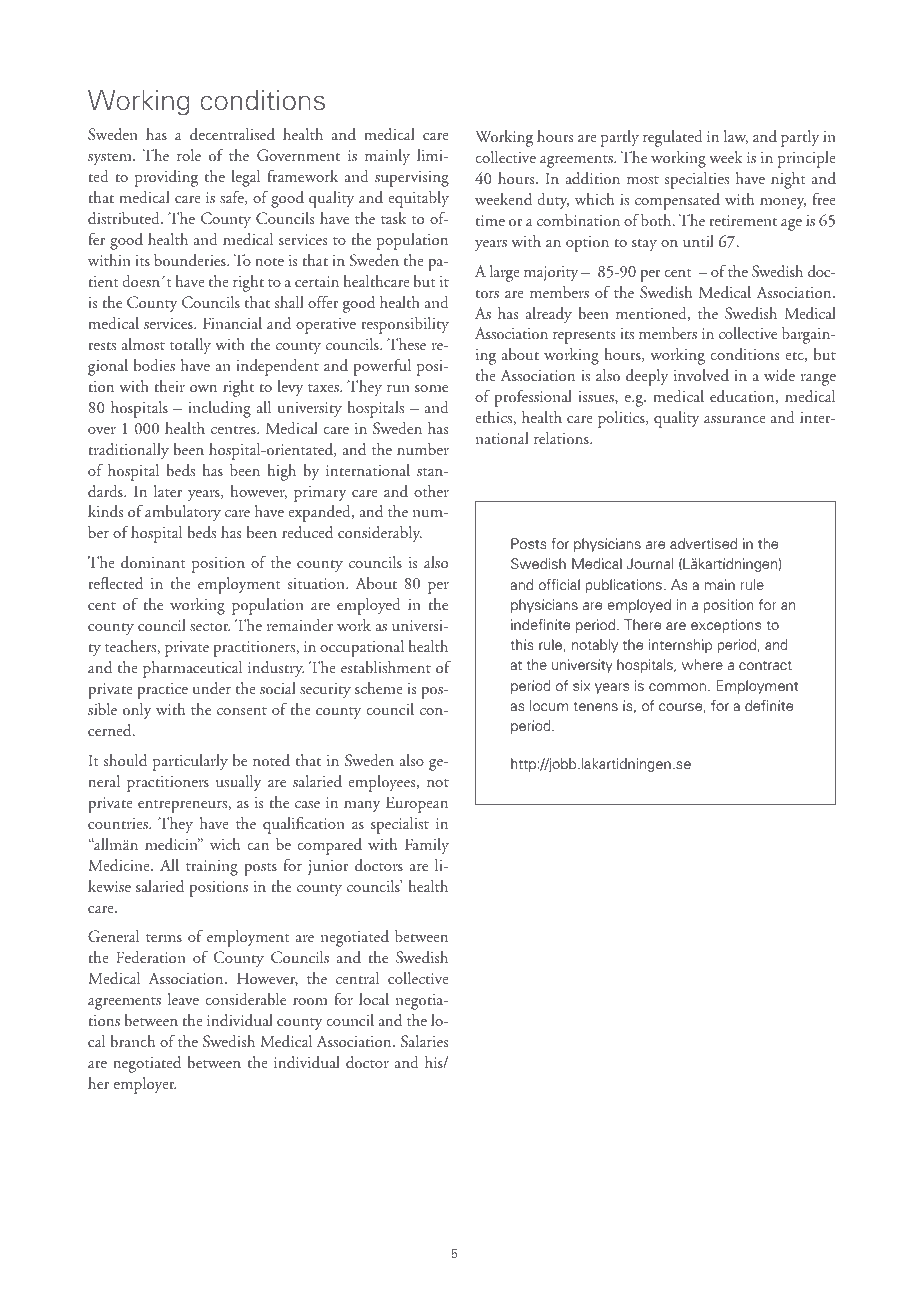  I want to click on wich, so click(225, 844).
